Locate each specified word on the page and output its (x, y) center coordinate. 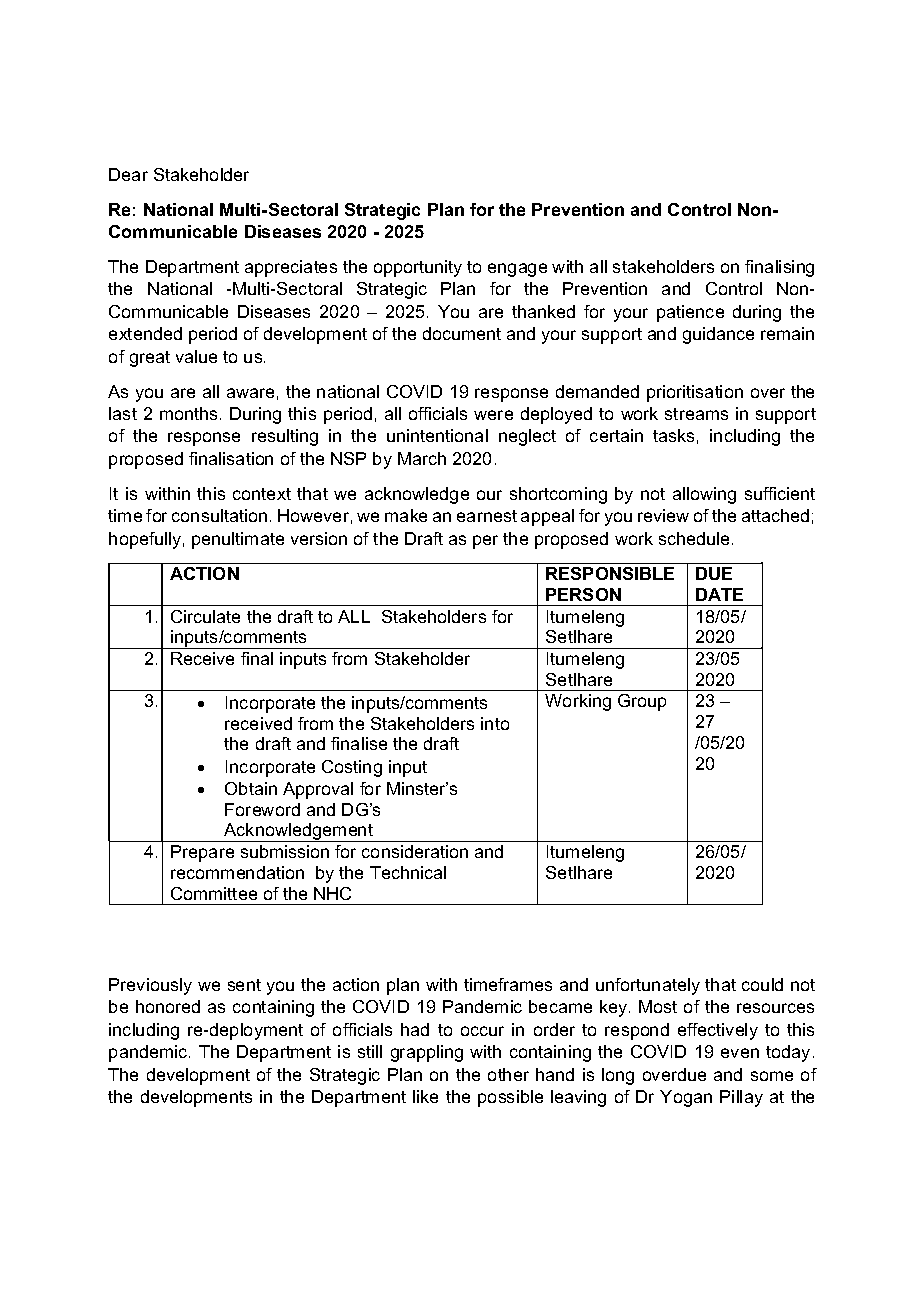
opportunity (418, 268)
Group (642, 702)
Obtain (251, 788)
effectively (718, 1031)
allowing (704, 495)
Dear (128, 174)
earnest (487, 516)
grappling (427, 1053)
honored (168, 1006)
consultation (219, 515)
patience (690, 313)
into (495, 723)
